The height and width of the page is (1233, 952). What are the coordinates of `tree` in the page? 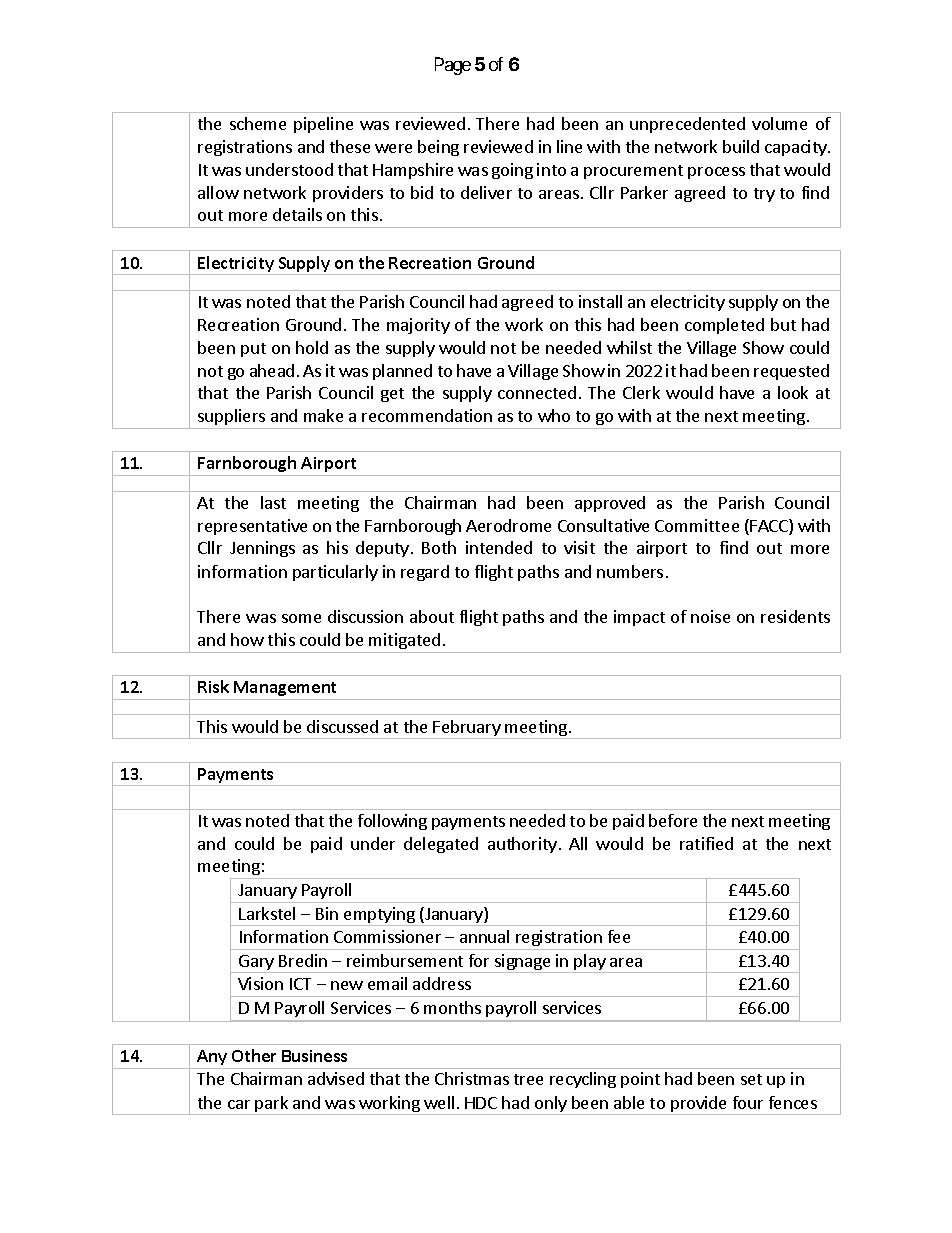 It's located at (528, 1079).
